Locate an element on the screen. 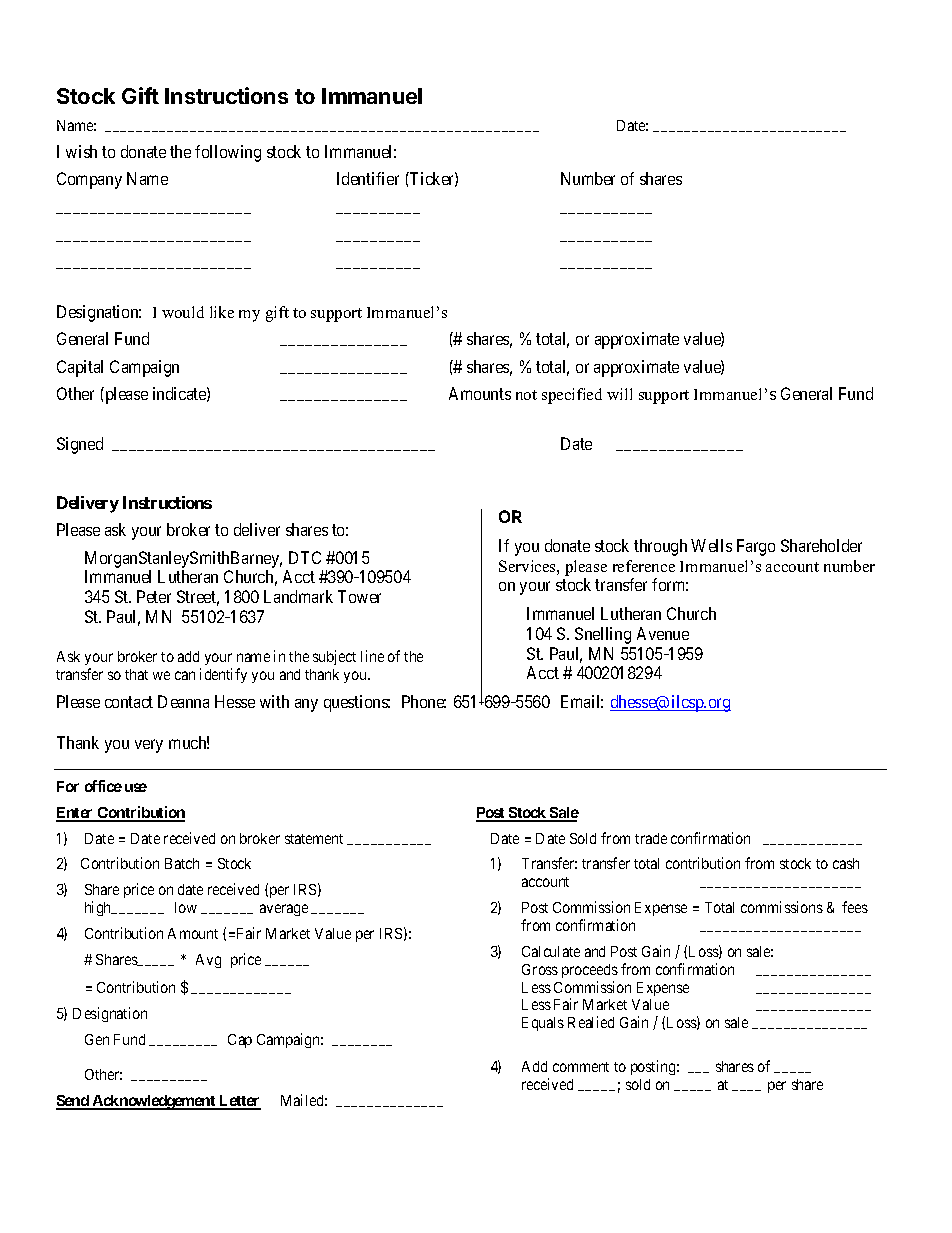 This screenshot has width=952, height=1233. Equals is located at coordinates (543, 1024).
